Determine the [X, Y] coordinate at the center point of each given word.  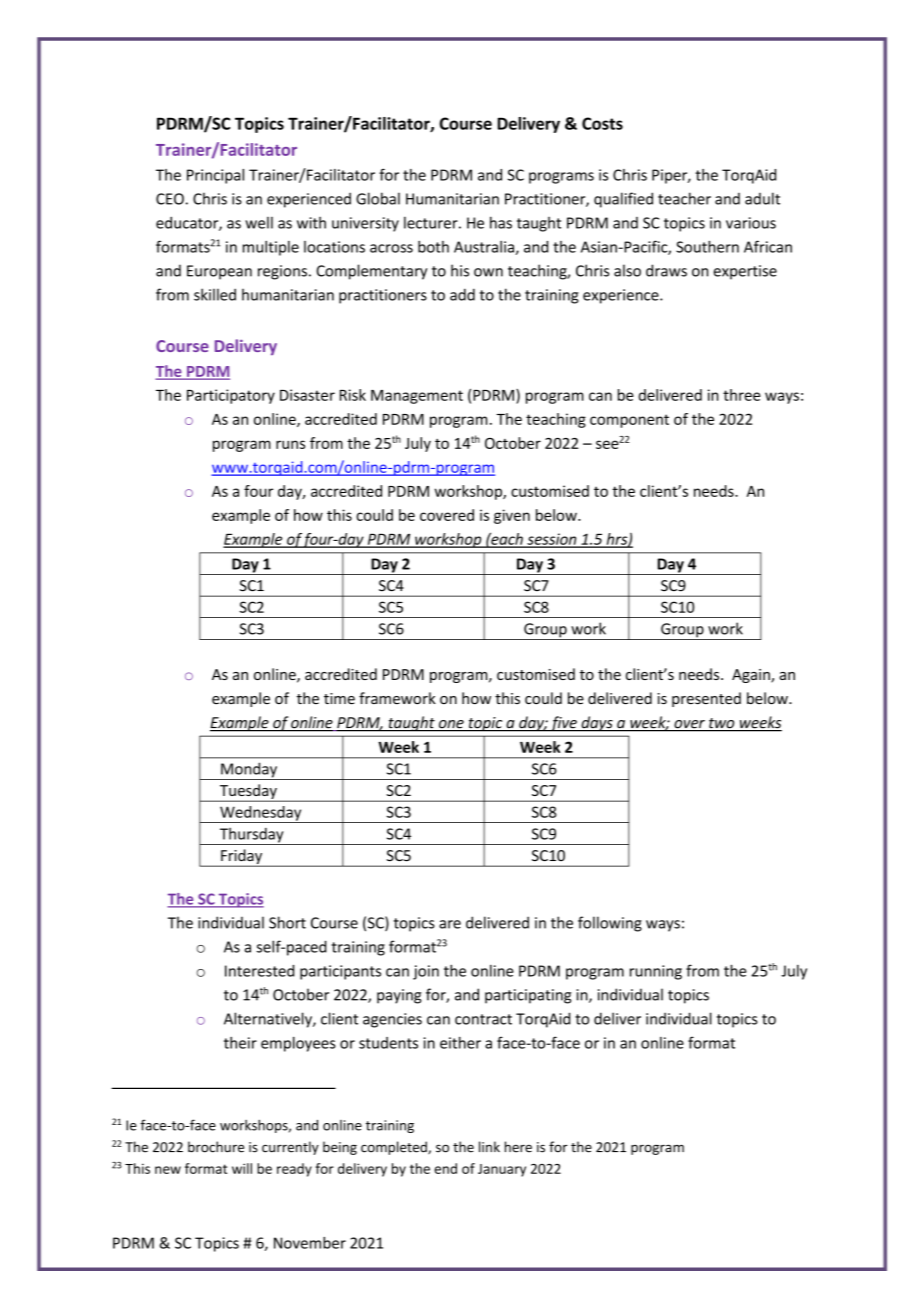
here [518, 1147]
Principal [215, 176]
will [242, 1168]
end [445, 1168]
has [501, 222]
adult [762, 198]
